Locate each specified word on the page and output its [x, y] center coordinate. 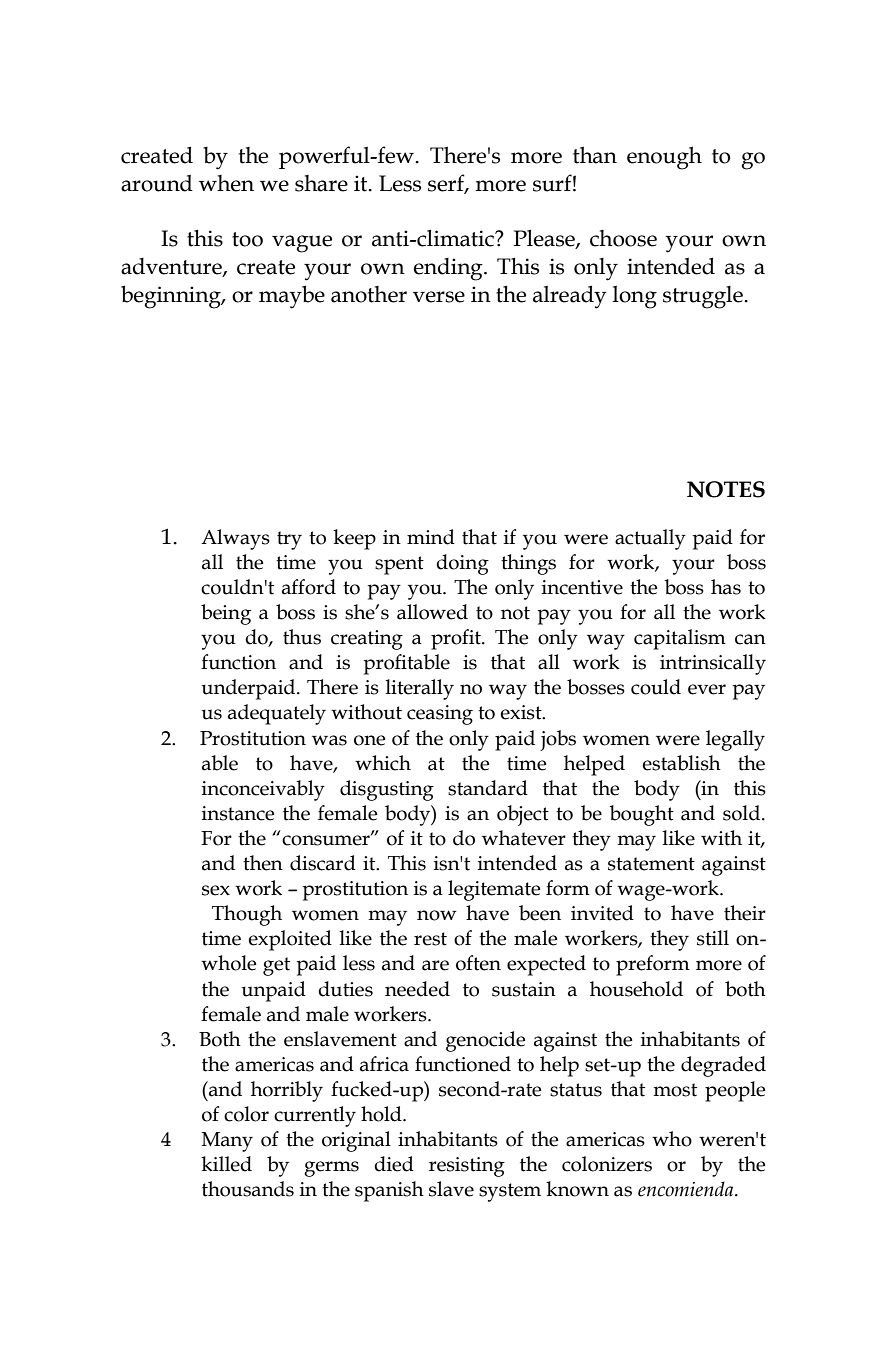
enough [664, 158]
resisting [467, 1167]
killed [226, 1164]
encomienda [687, 1189]
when [226, 183]
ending [449, 269]
